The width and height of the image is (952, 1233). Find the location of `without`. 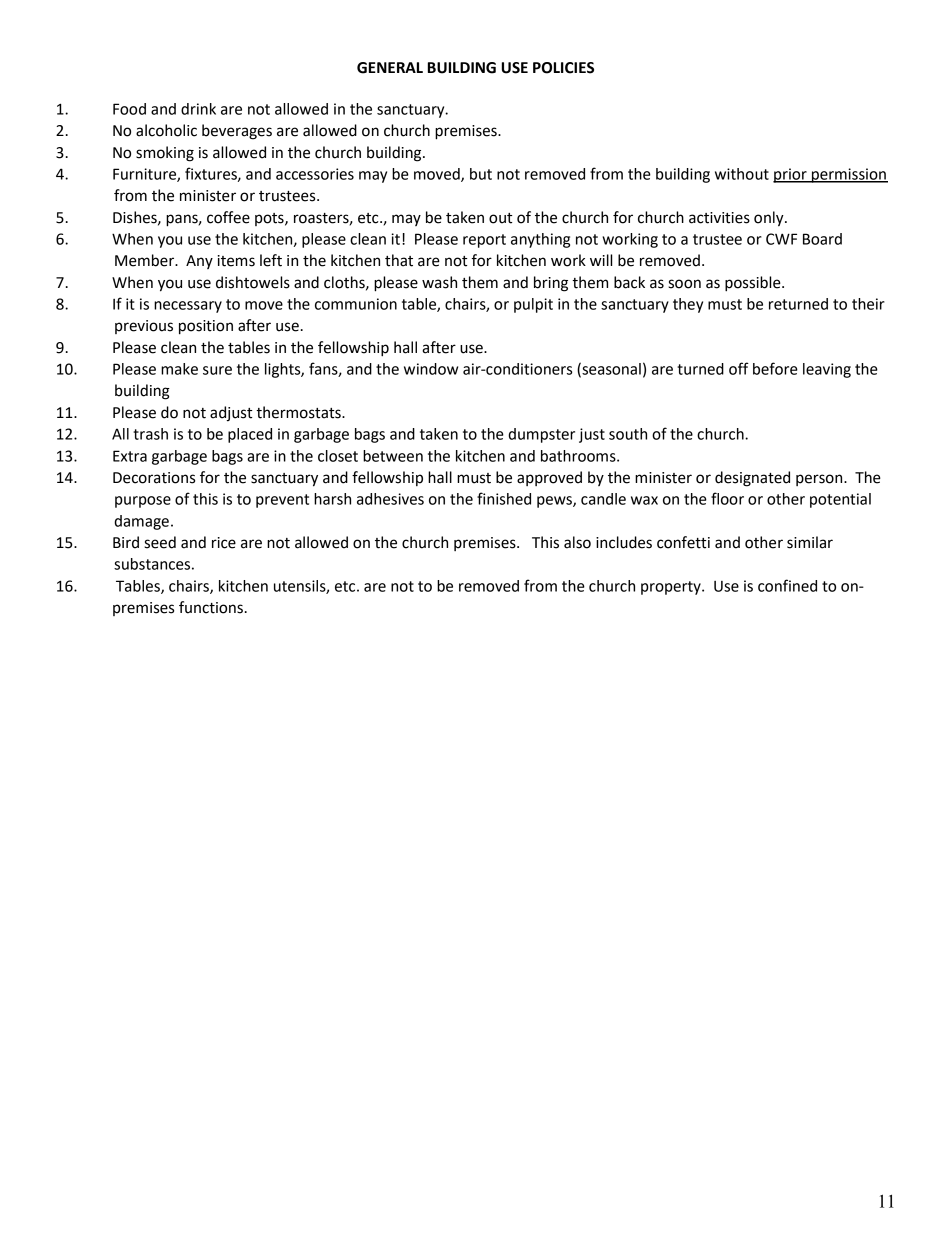

without is located at coordinates (742, 174).
